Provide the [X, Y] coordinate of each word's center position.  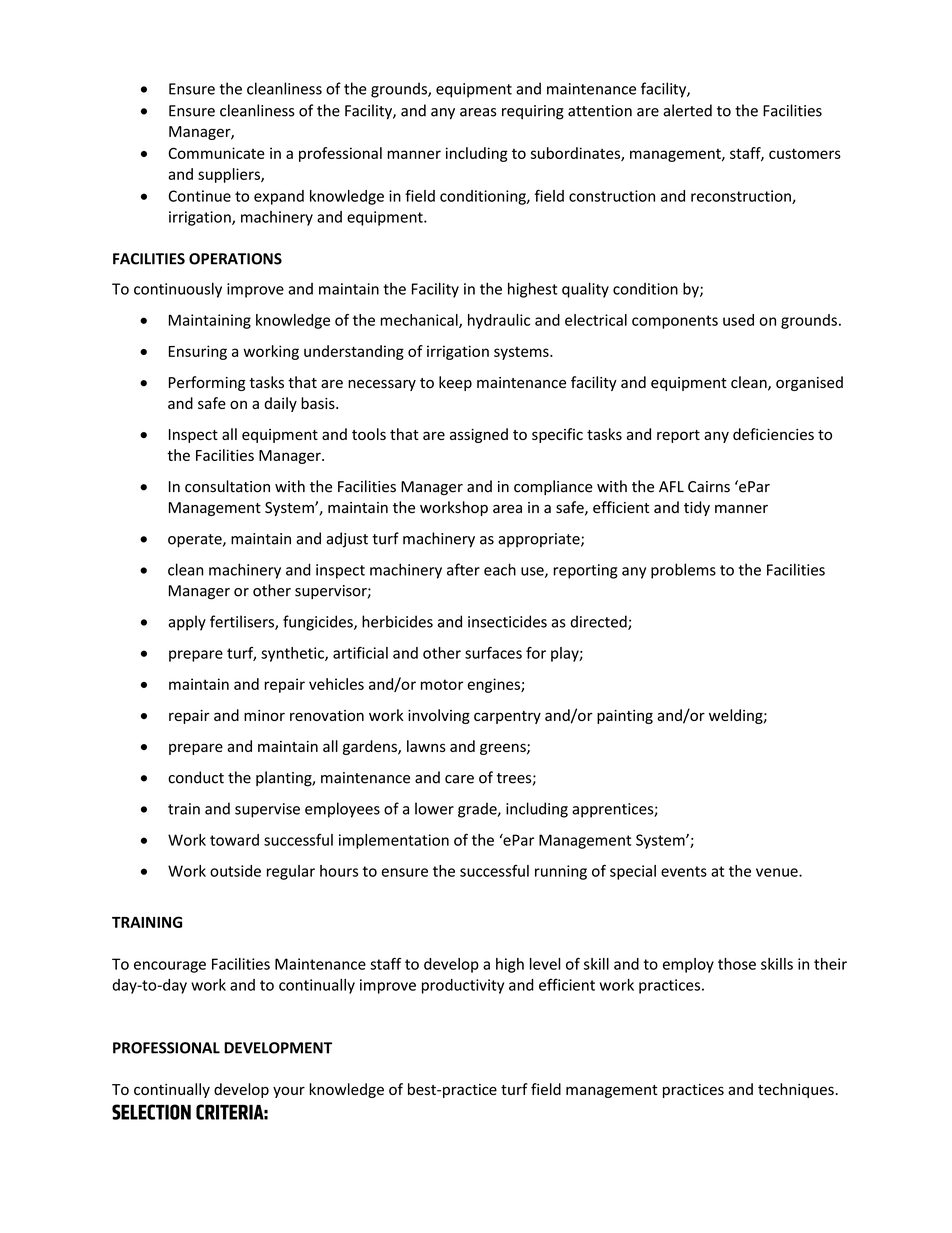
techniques [796, 1090]
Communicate [216, 153]
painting [625, 717]
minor [264, 715]
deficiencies [773, 434]
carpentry [507, 717]
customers [805, 153]
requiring [533, 112]
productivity [463, 986]
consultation [227, 486]
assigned [479, 435]
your [289, 1092]
